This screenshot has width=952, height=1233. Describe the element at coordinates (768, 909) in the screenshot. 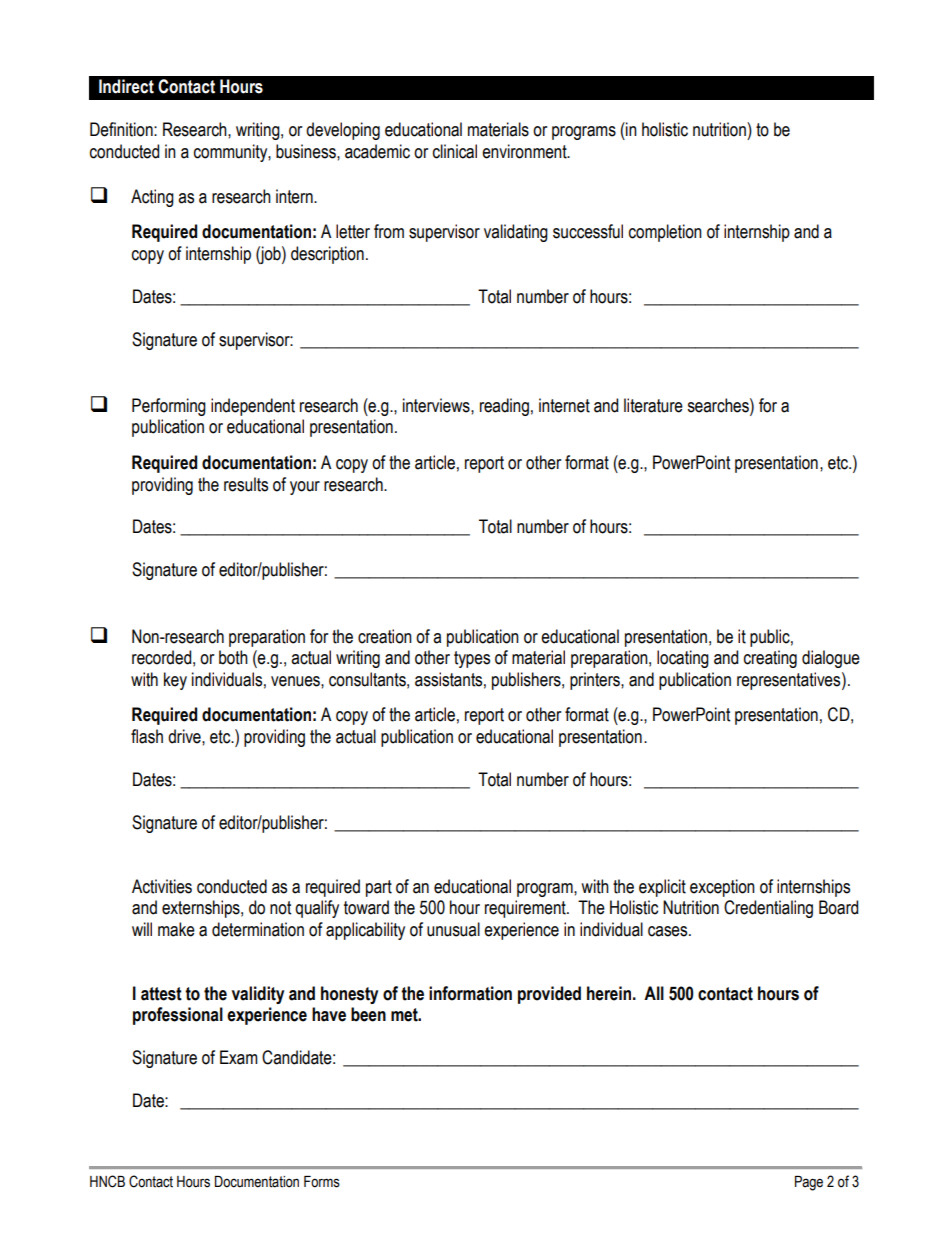

I see `Credentialing` at that location.
